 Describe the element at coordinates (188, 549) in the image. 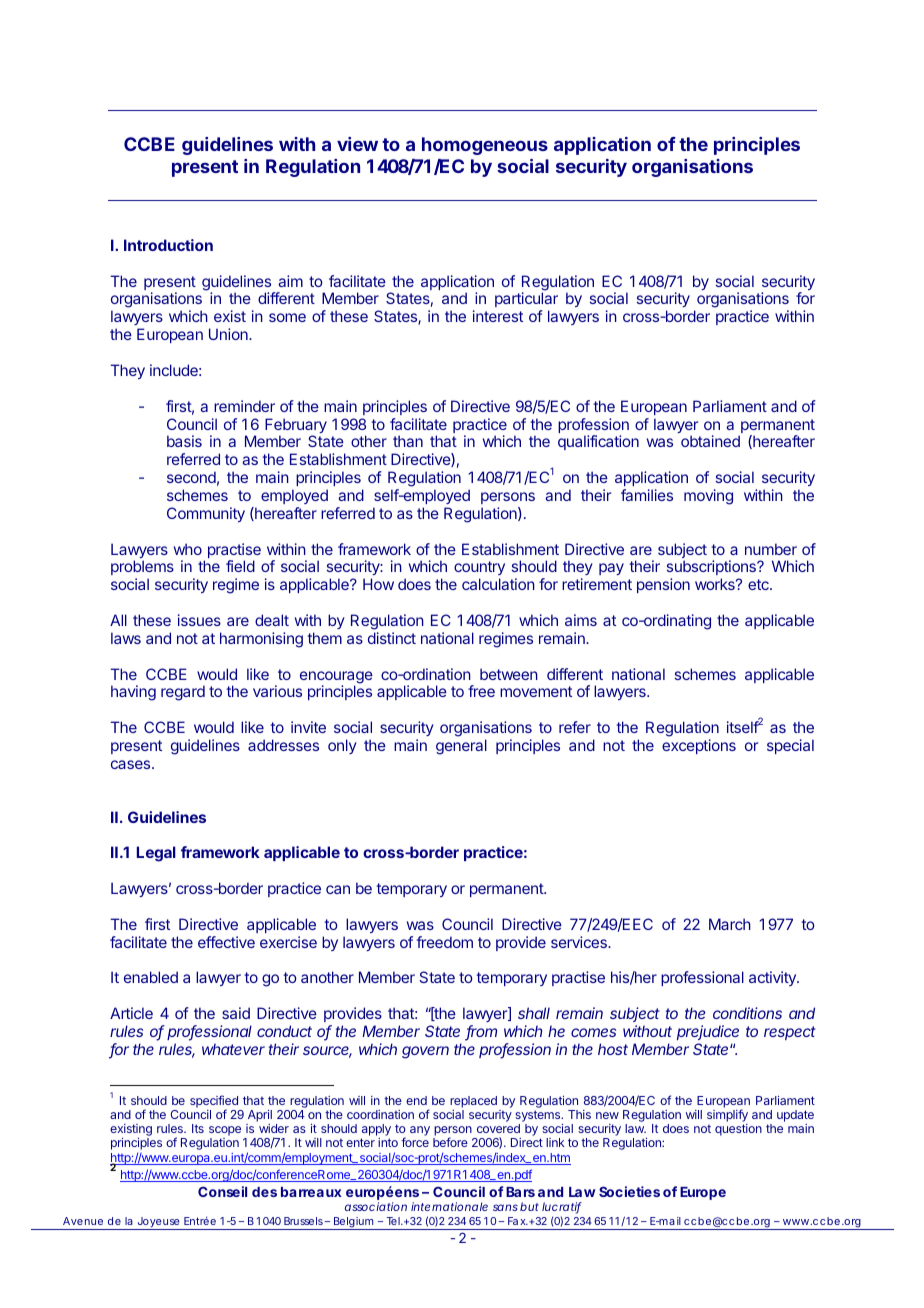

I see `who` at that location.
